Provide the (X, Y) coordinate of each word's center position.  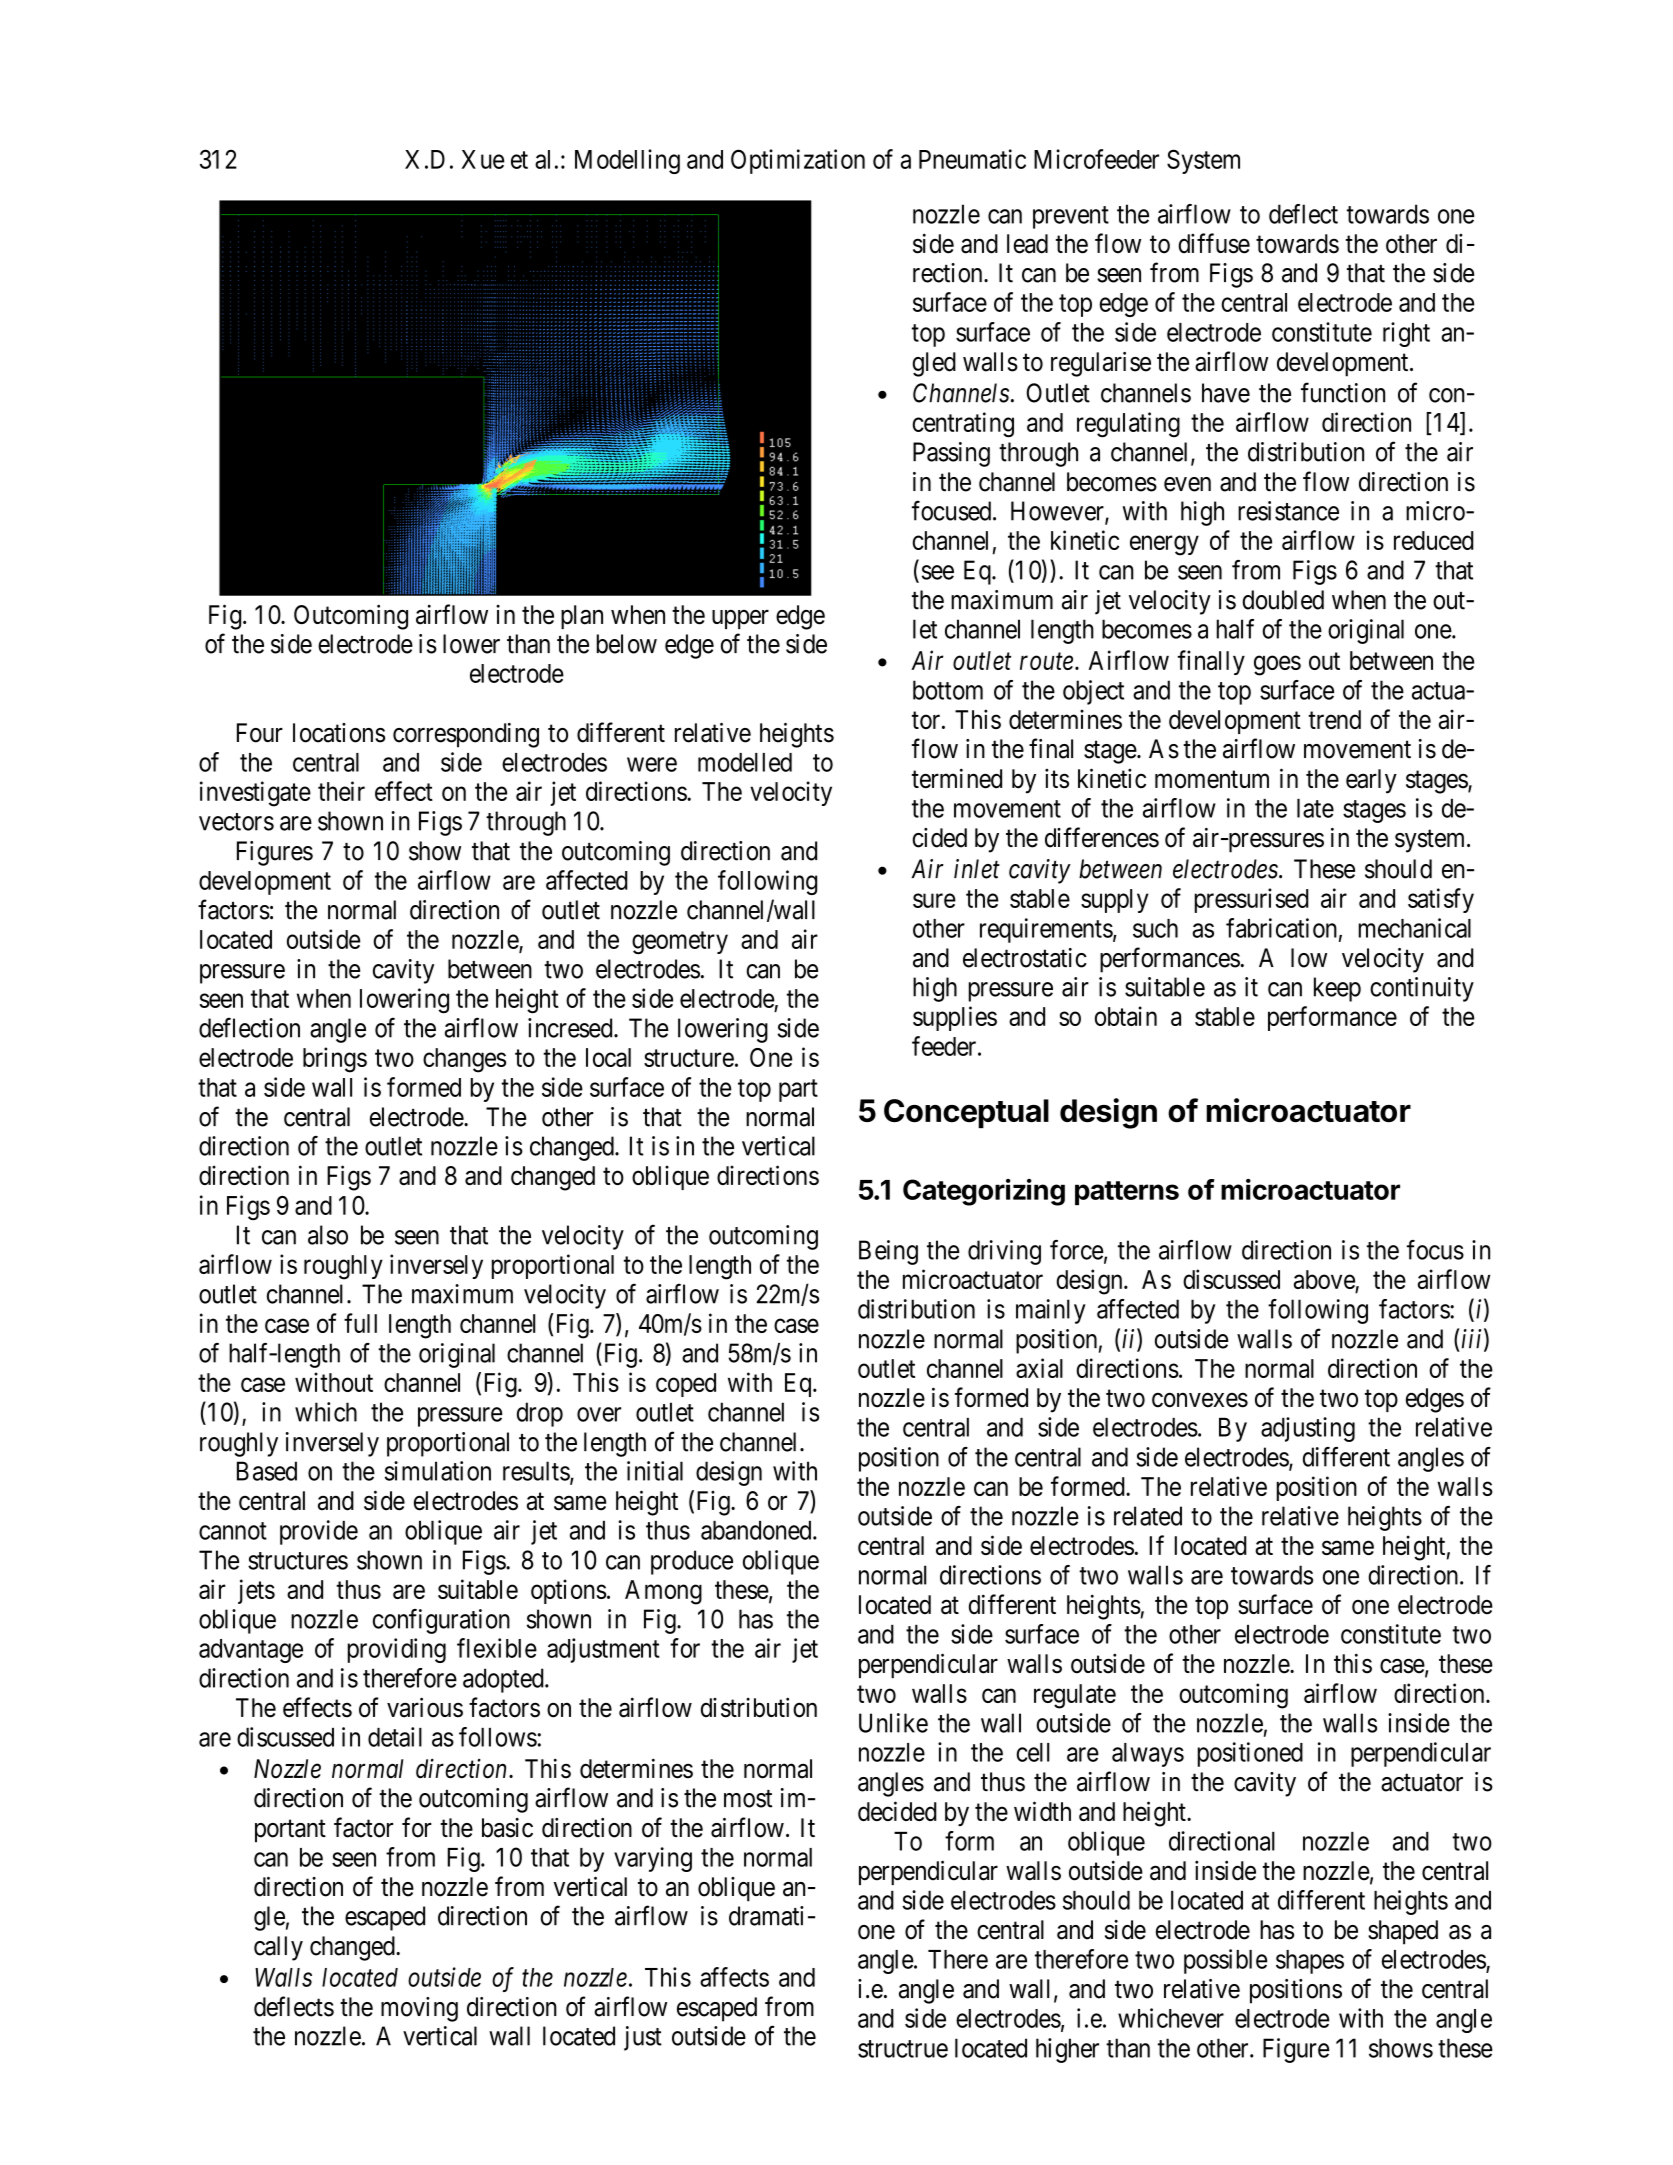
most (748, 1799)
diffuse (1214, 243)
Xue (483, 159)
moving (419, 2009)
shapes (1310, 1962)
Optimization (798, 161)
